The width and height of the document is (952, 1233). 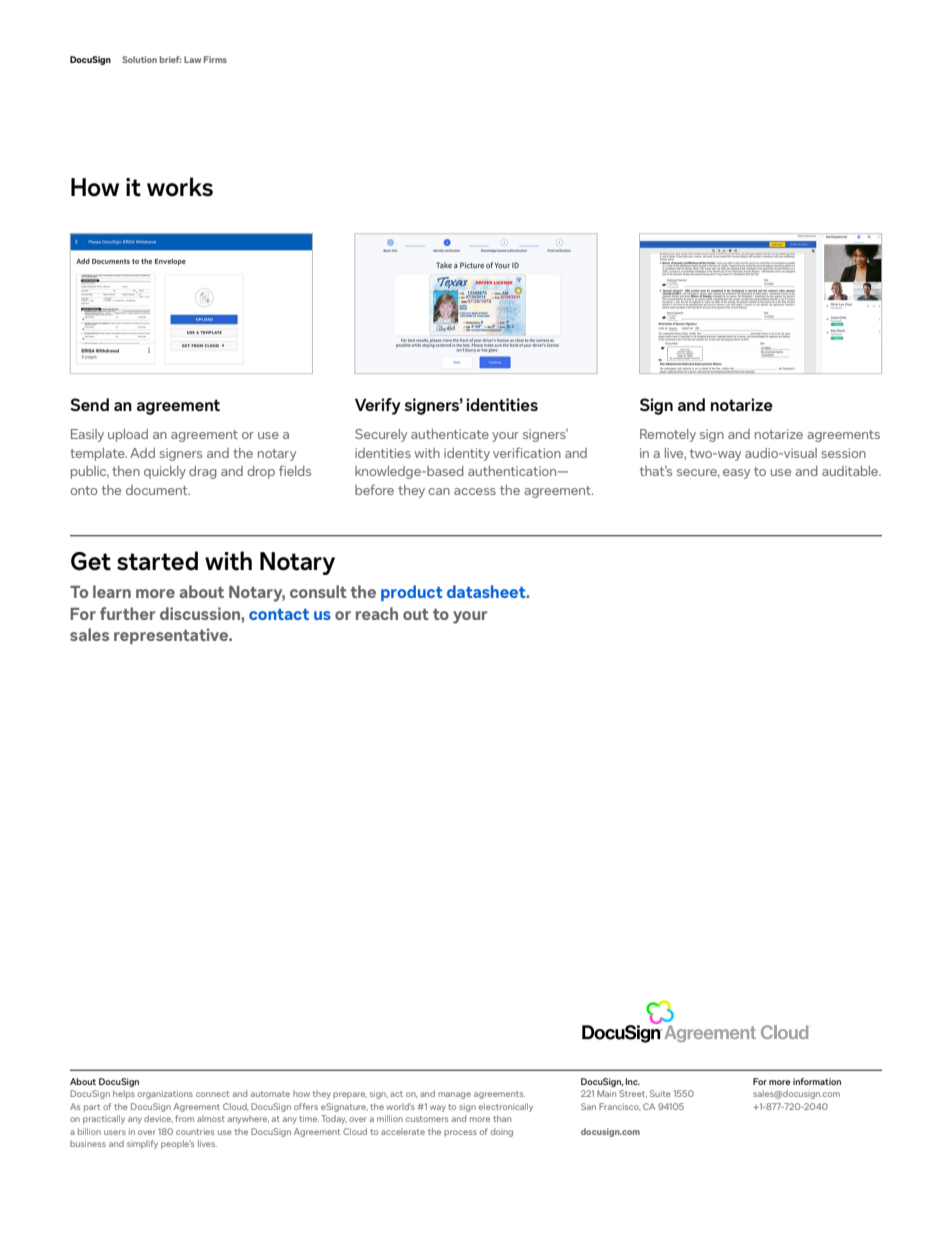 I want to click on representative, so click(x=172, y=636).
